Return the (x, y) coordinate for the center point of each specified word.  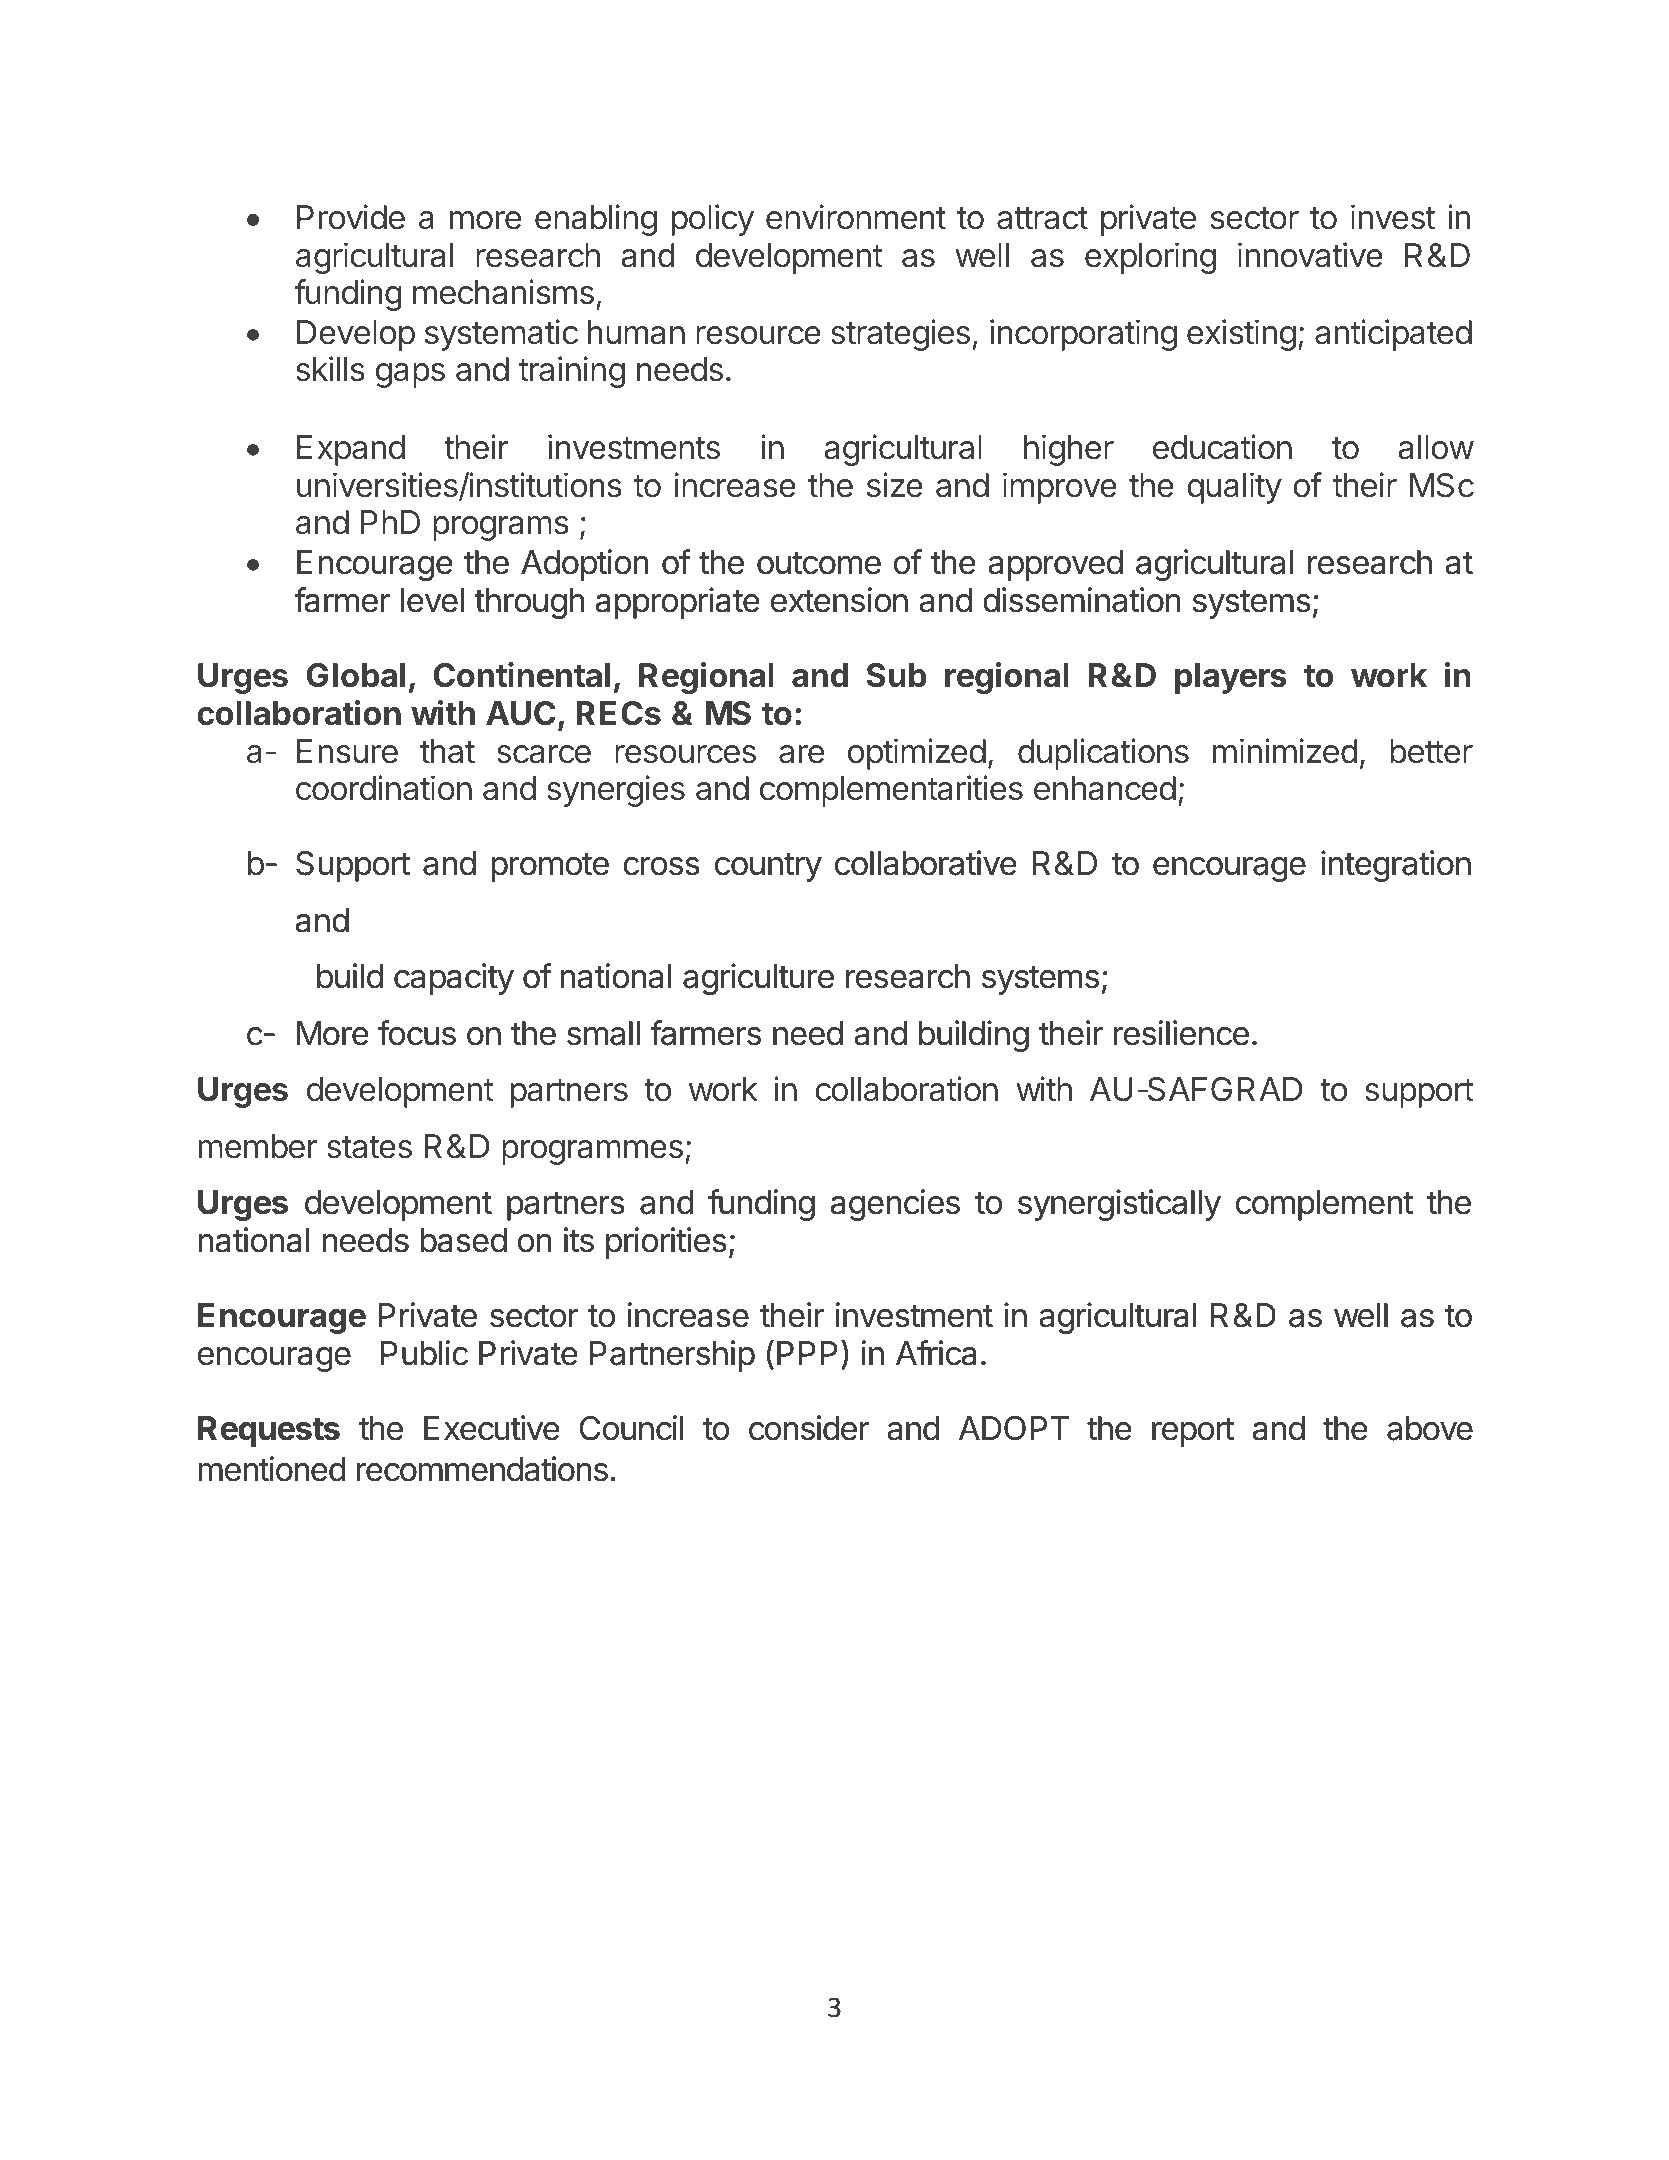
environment (856, 217)
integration (1396, 866)
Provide (351, 217)
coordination (384, 788)
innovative (1310, 255)
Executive (492, 1428)
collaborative (926, 863)
